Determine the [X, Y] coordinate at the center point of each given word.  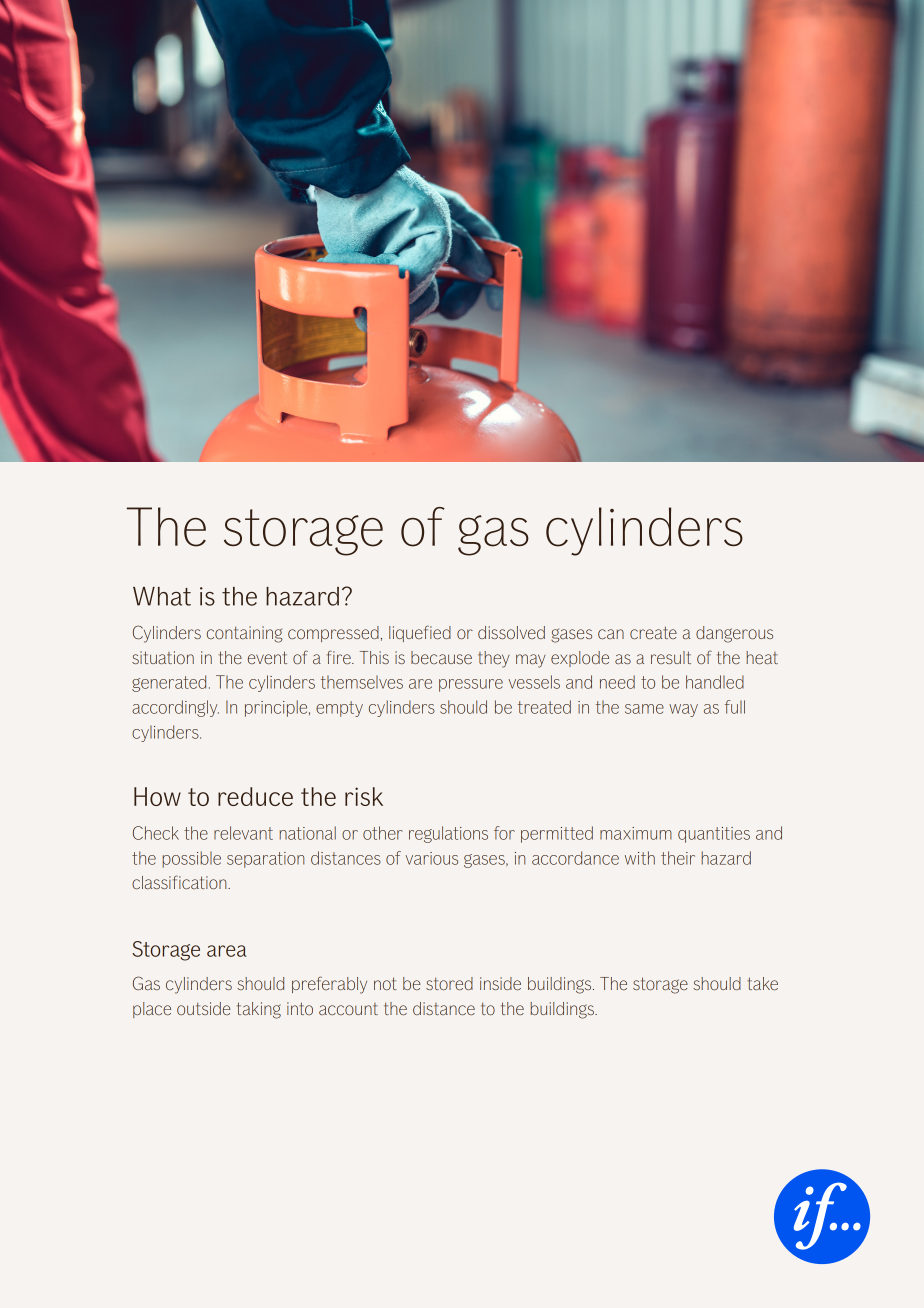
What [162, 596]
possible [191, 859]
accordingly [175, 708]
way [683, 710]
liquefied [420, 633]
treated [544, 707]
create [653, 633]
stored [449, 984]
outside [203, 1008]
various [431, 858]
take [762, 983]
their [678, 858]
